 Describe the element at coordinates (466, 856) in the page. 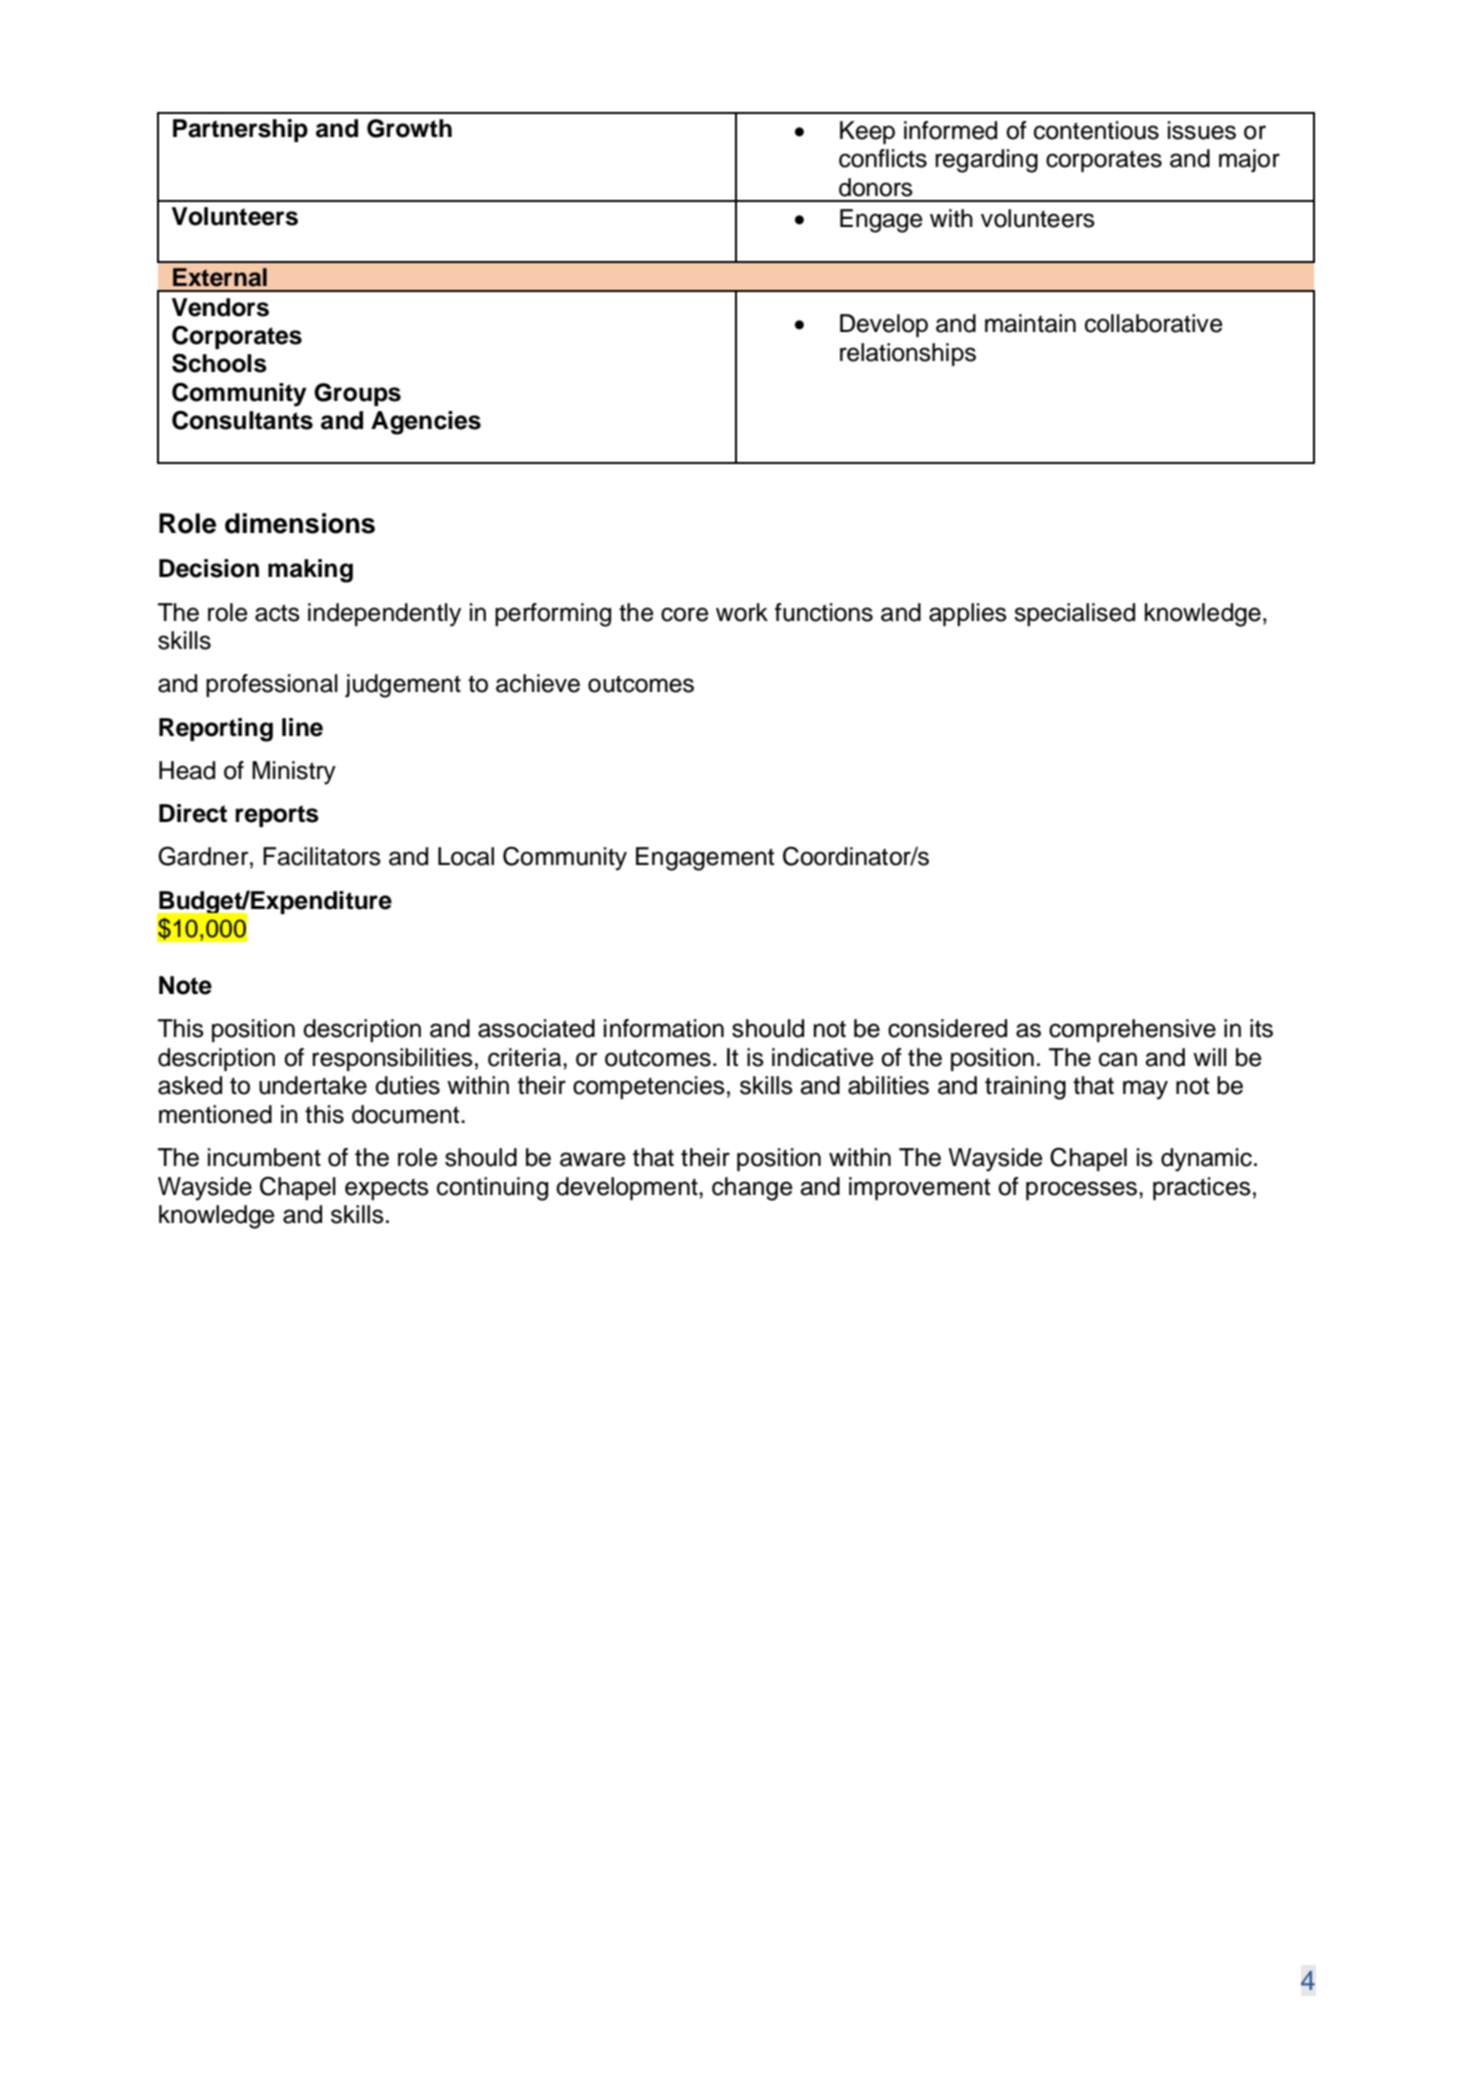

I see `Local` at that location.
